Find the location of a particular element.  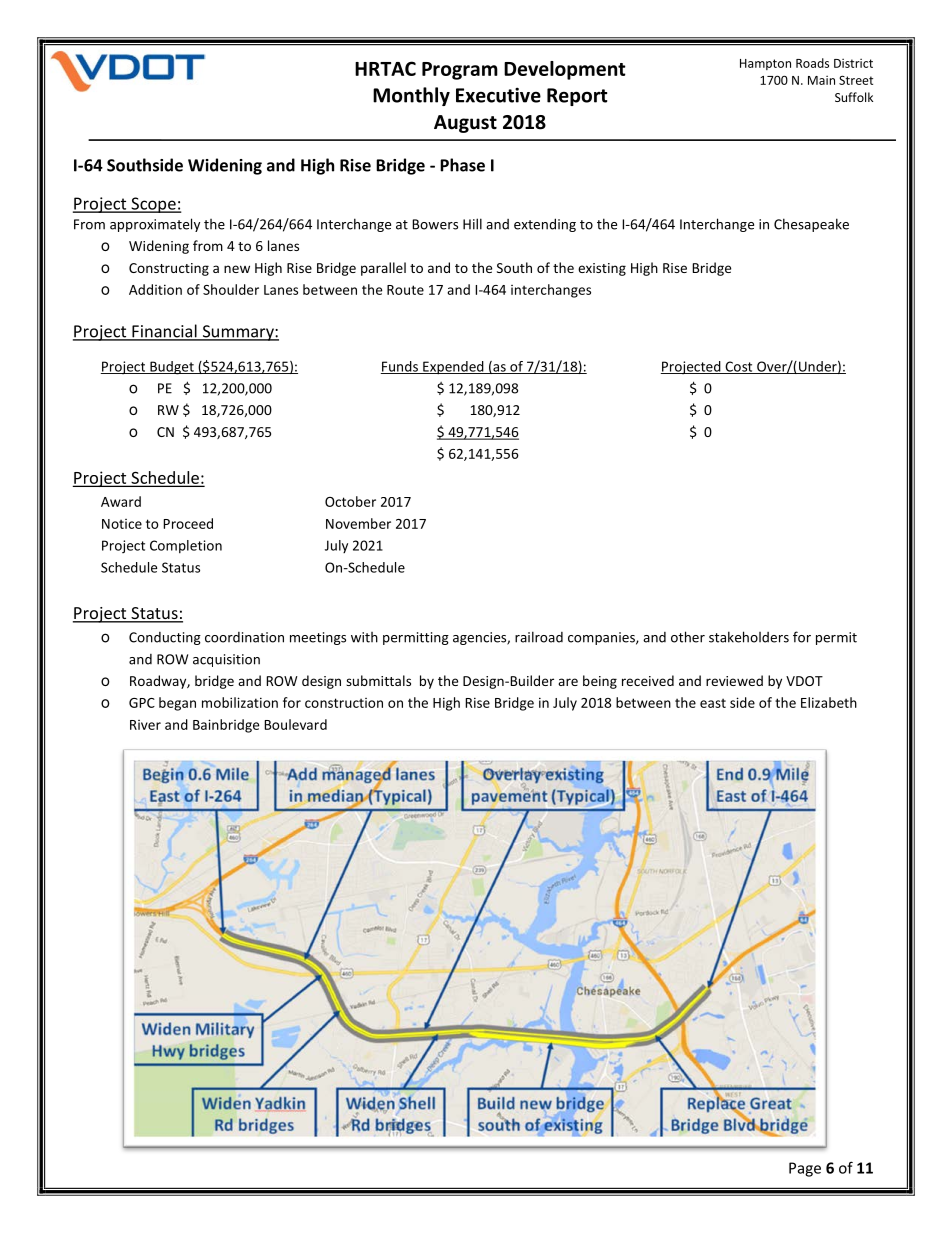

Hampton is located at coordinates (765, 64).
